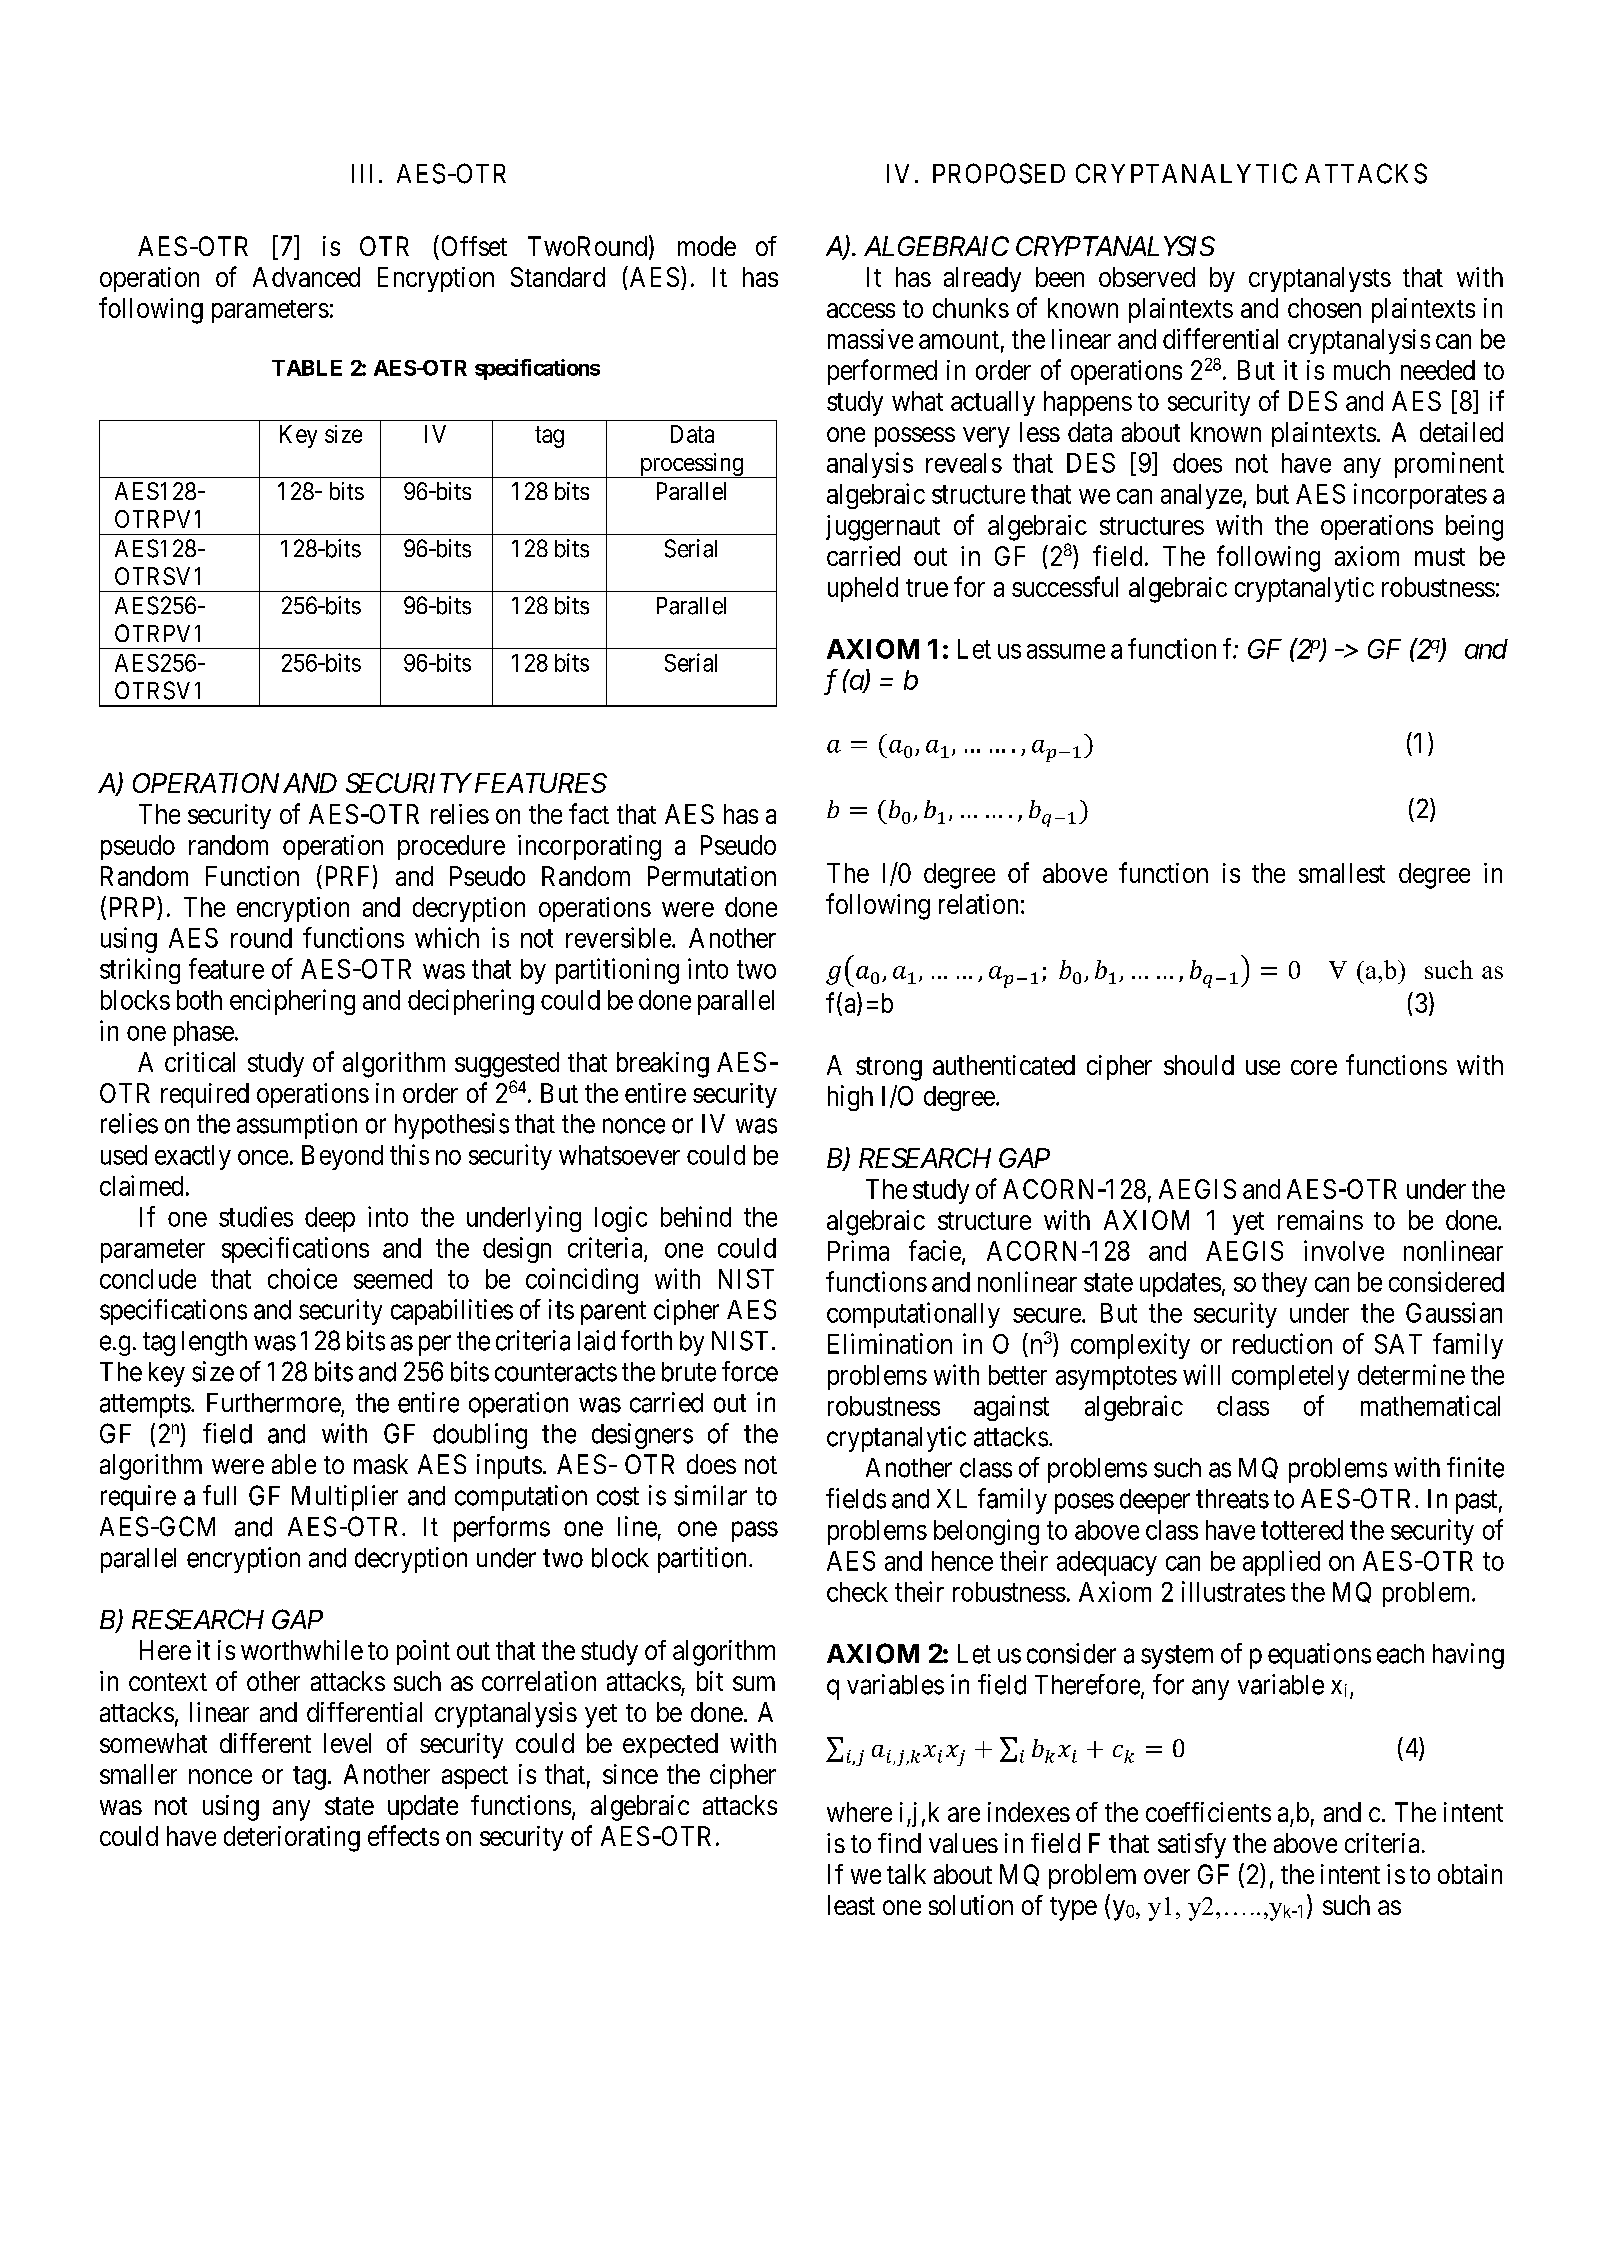 This screenshot has width=1603, height=2267. I want to click on chosen, so click(1324, 308).
